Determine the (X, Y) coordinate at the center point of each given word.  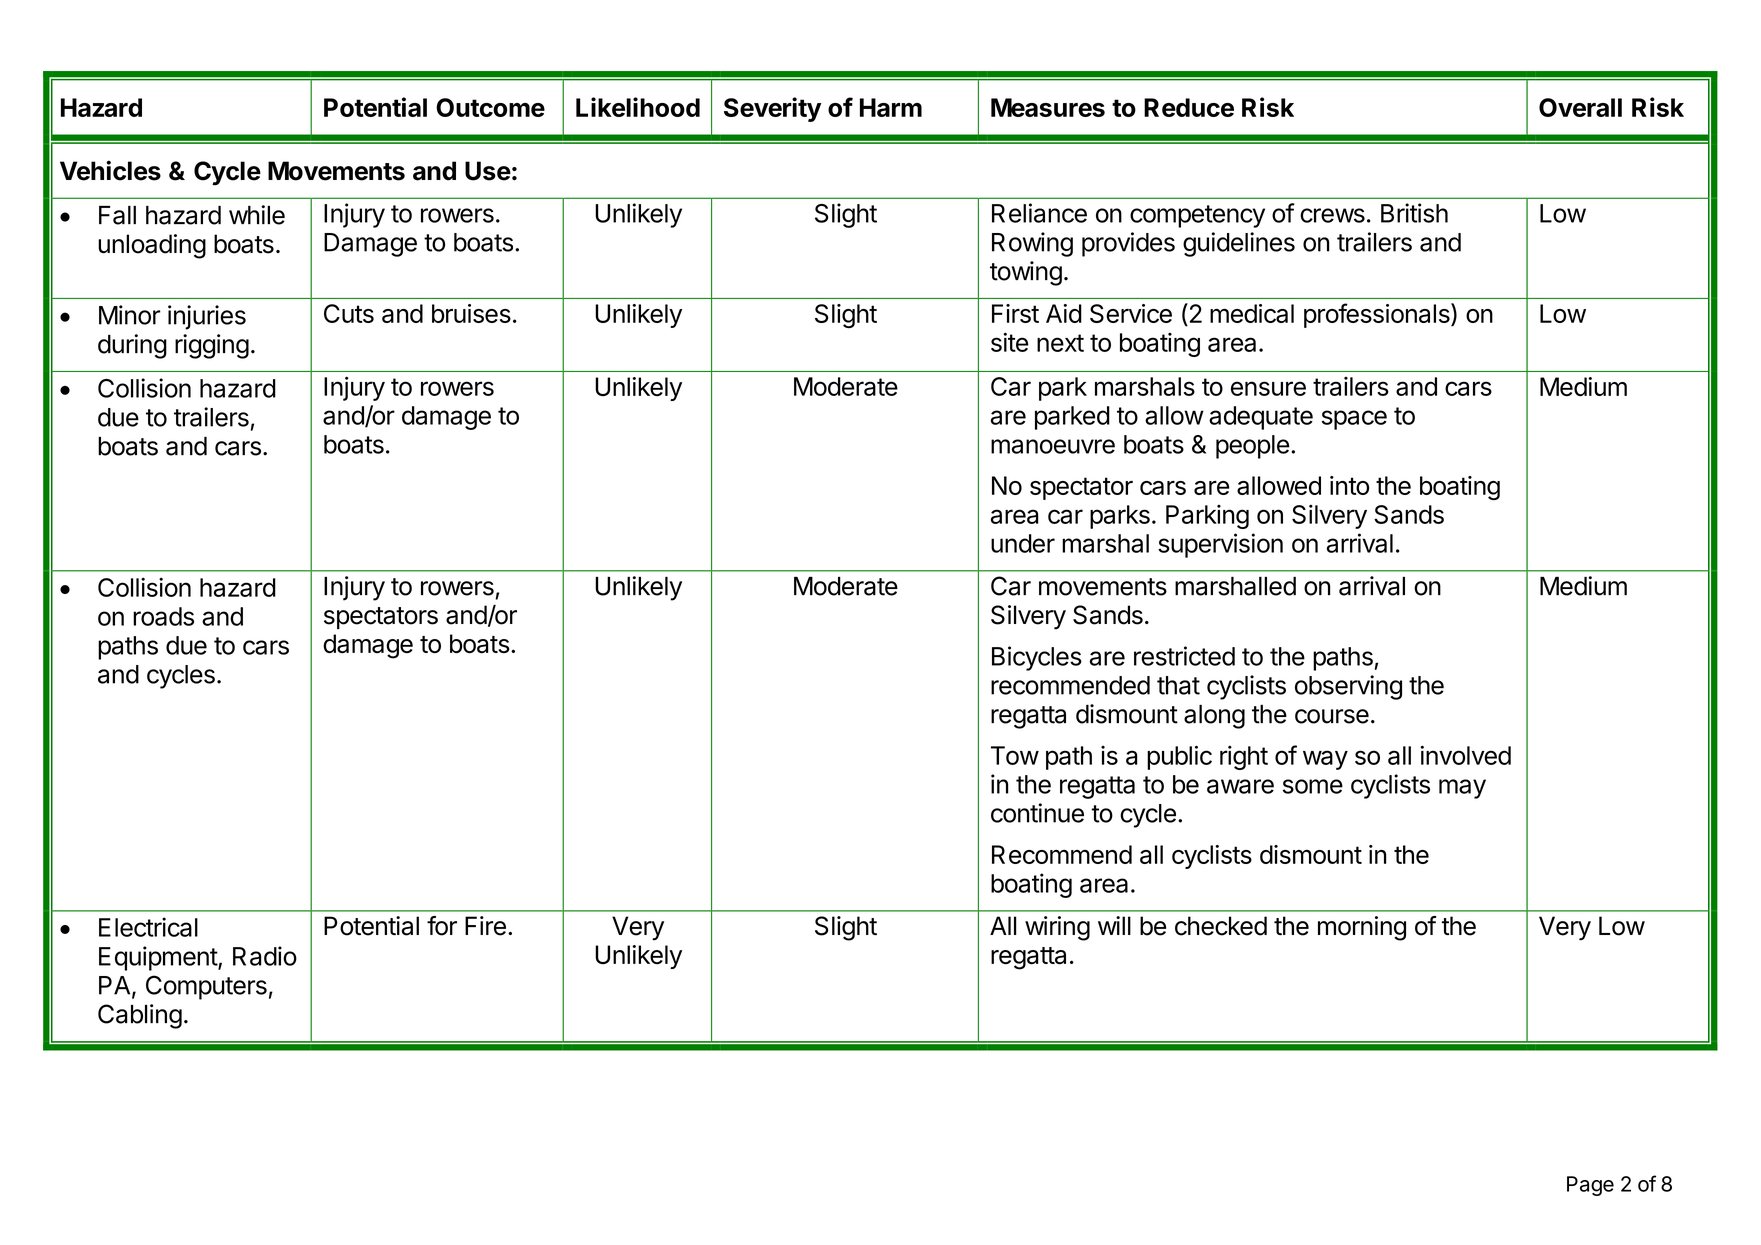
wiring (1057, 928)
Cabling (140, 1016)
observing (1348, 687)
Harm (891, 107)
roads (163, 616)
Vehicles (110, 170)
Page (1590, 1186)
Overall (1580, 107)
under (1023, 543)
